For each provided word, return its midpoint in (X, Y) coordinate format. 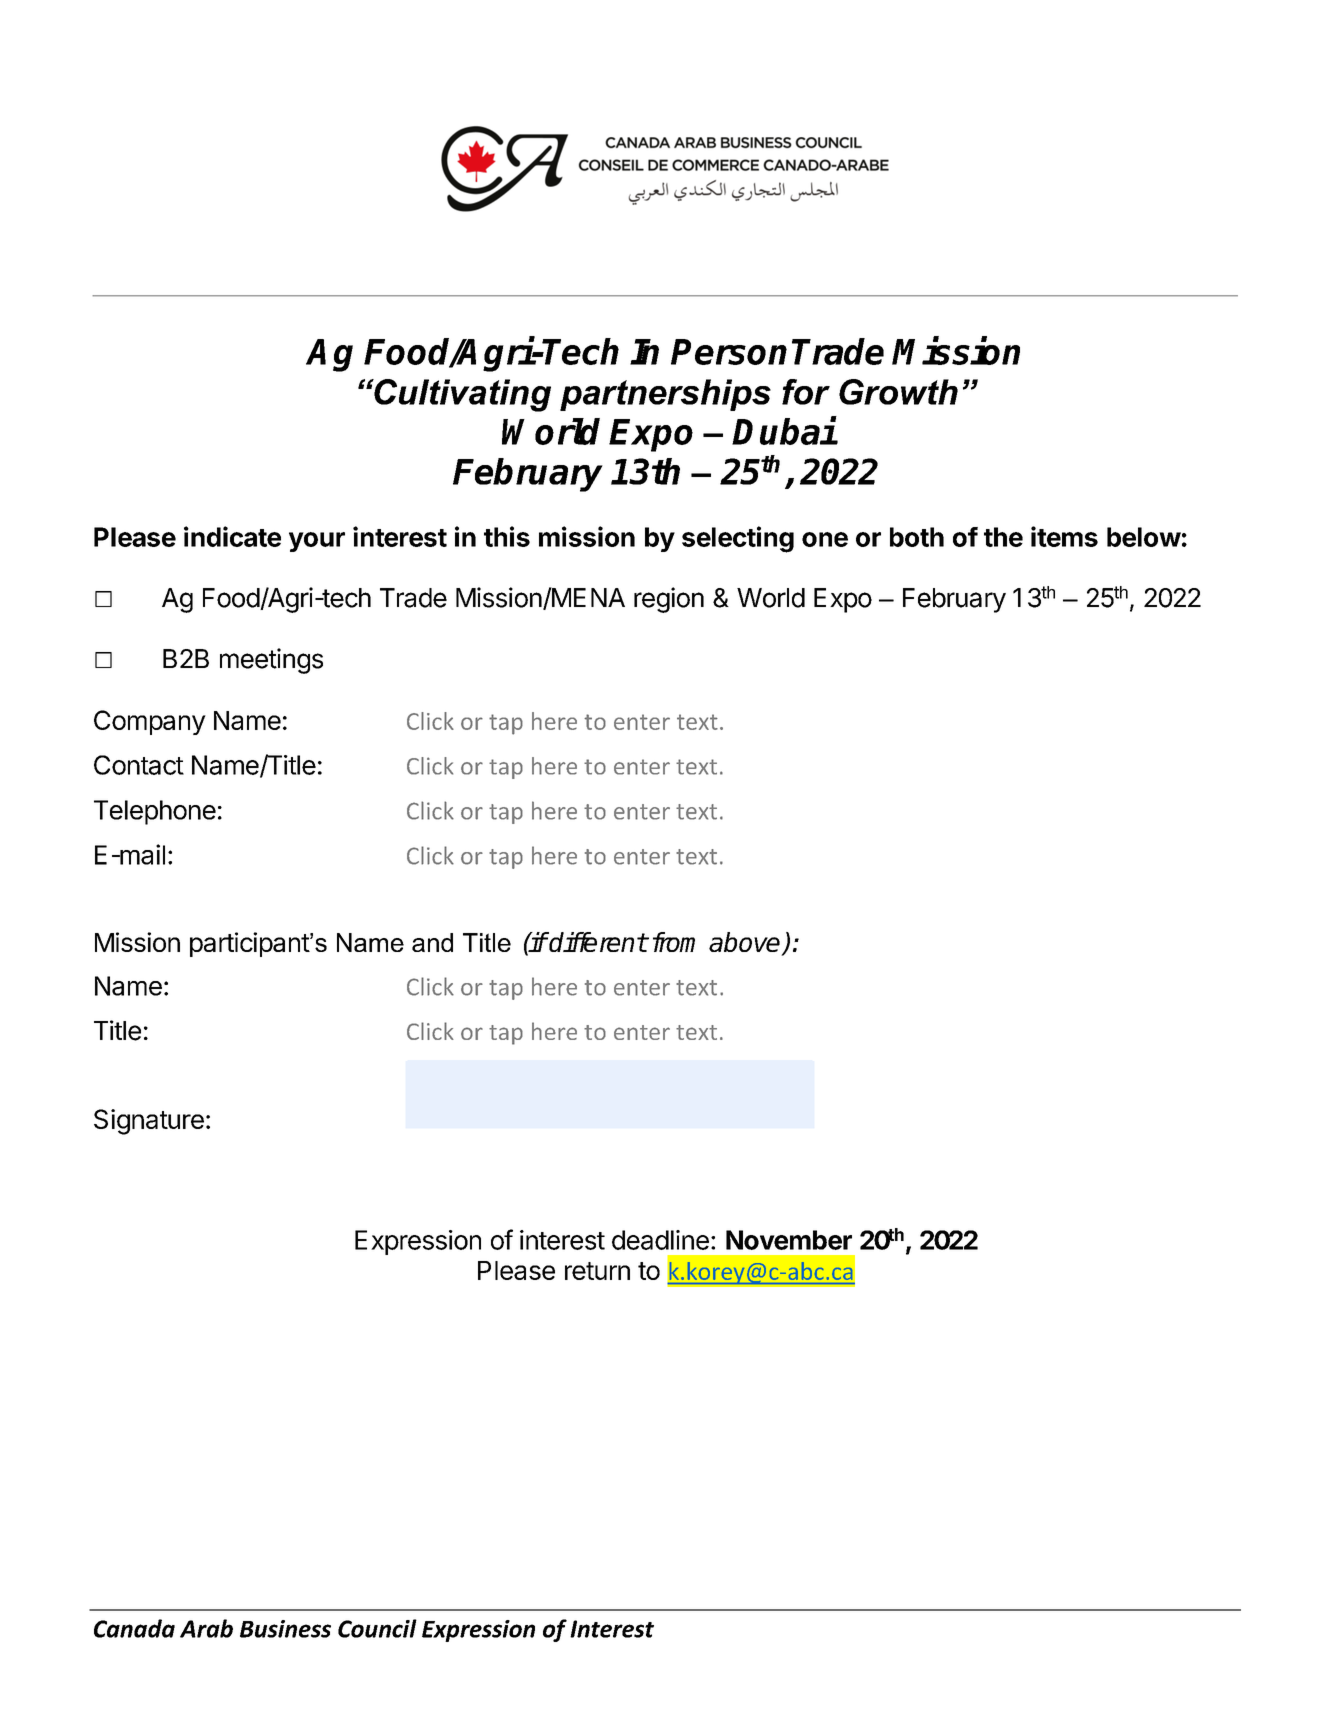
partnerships (665, 395)
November (789, 1240)
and (432, 942)
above (746, 943)
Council (377, 1628)
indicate (232, 536)
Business (285, 1629)
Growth (898, 392)
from (674, 942)
